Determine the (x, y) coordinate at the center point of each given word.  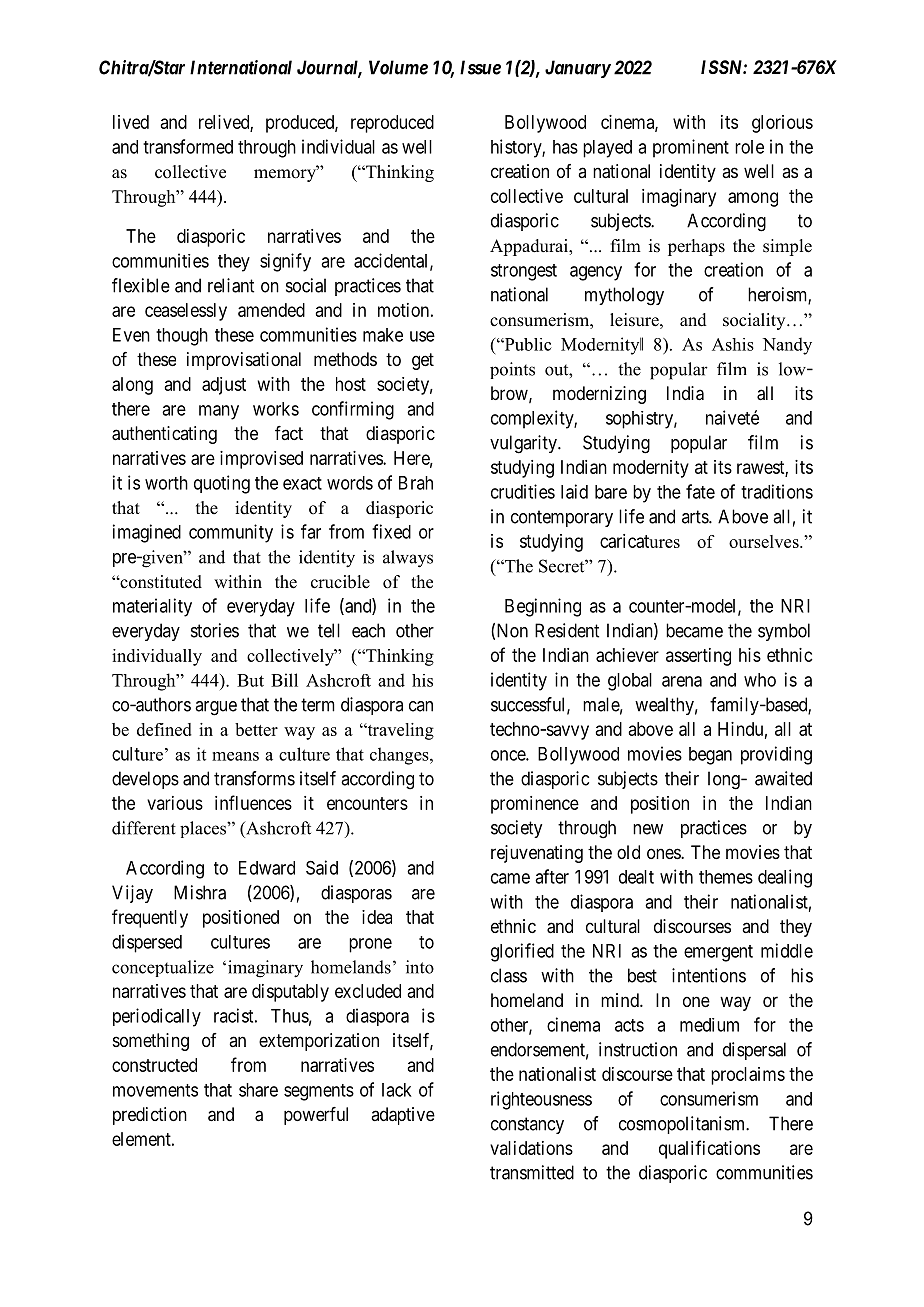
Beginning (543, 607)
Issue (480, 67)
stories (215, 630)
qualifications (709, 1149)
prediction (150, 1116)
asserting (698, 657)
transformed (188, 146)
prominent (691, 148)
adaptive (403, 1116)
